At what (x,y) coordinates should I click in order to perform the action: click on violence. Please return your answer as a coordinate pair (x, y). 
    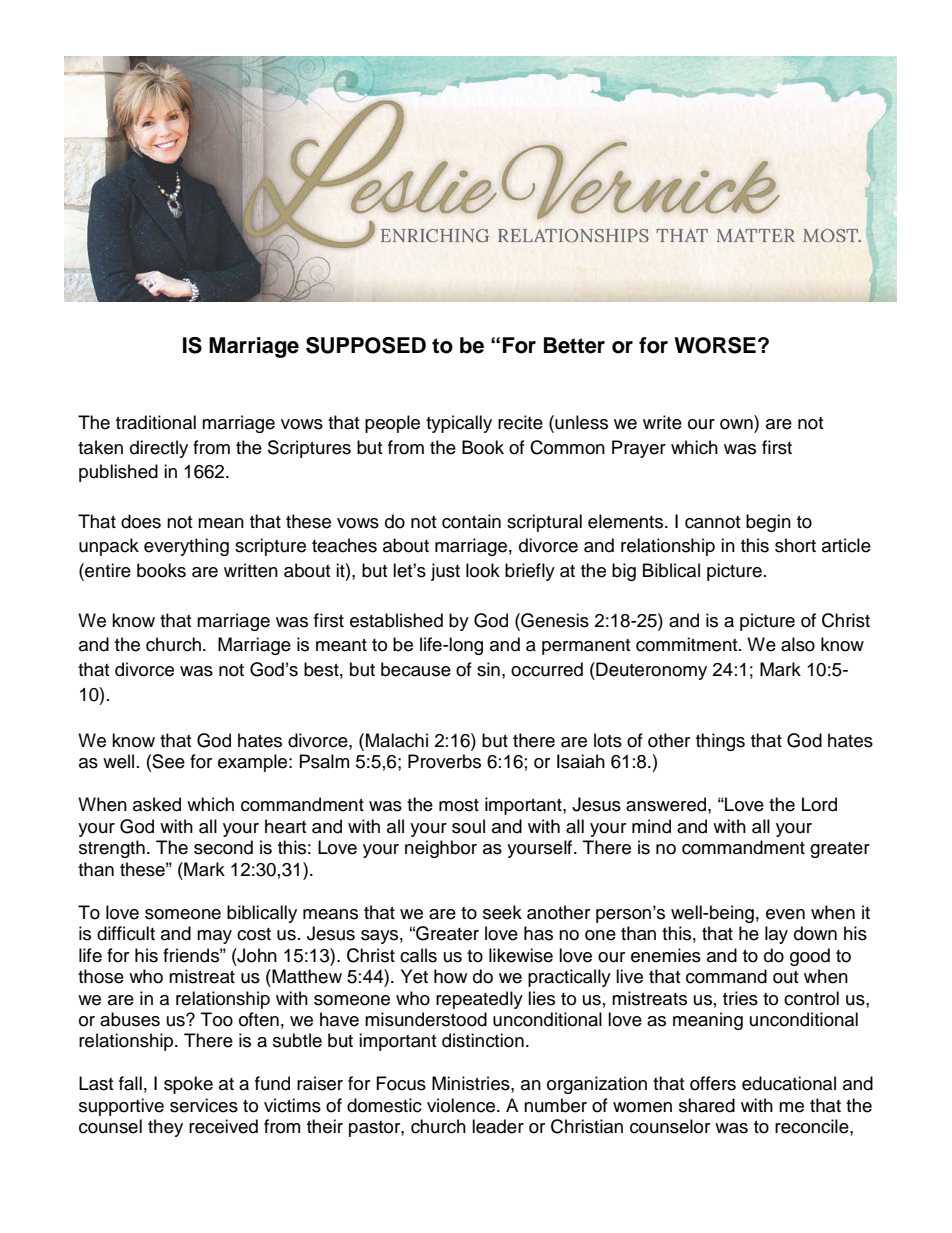
    Looking at the image, I should click on (461, 1105).
